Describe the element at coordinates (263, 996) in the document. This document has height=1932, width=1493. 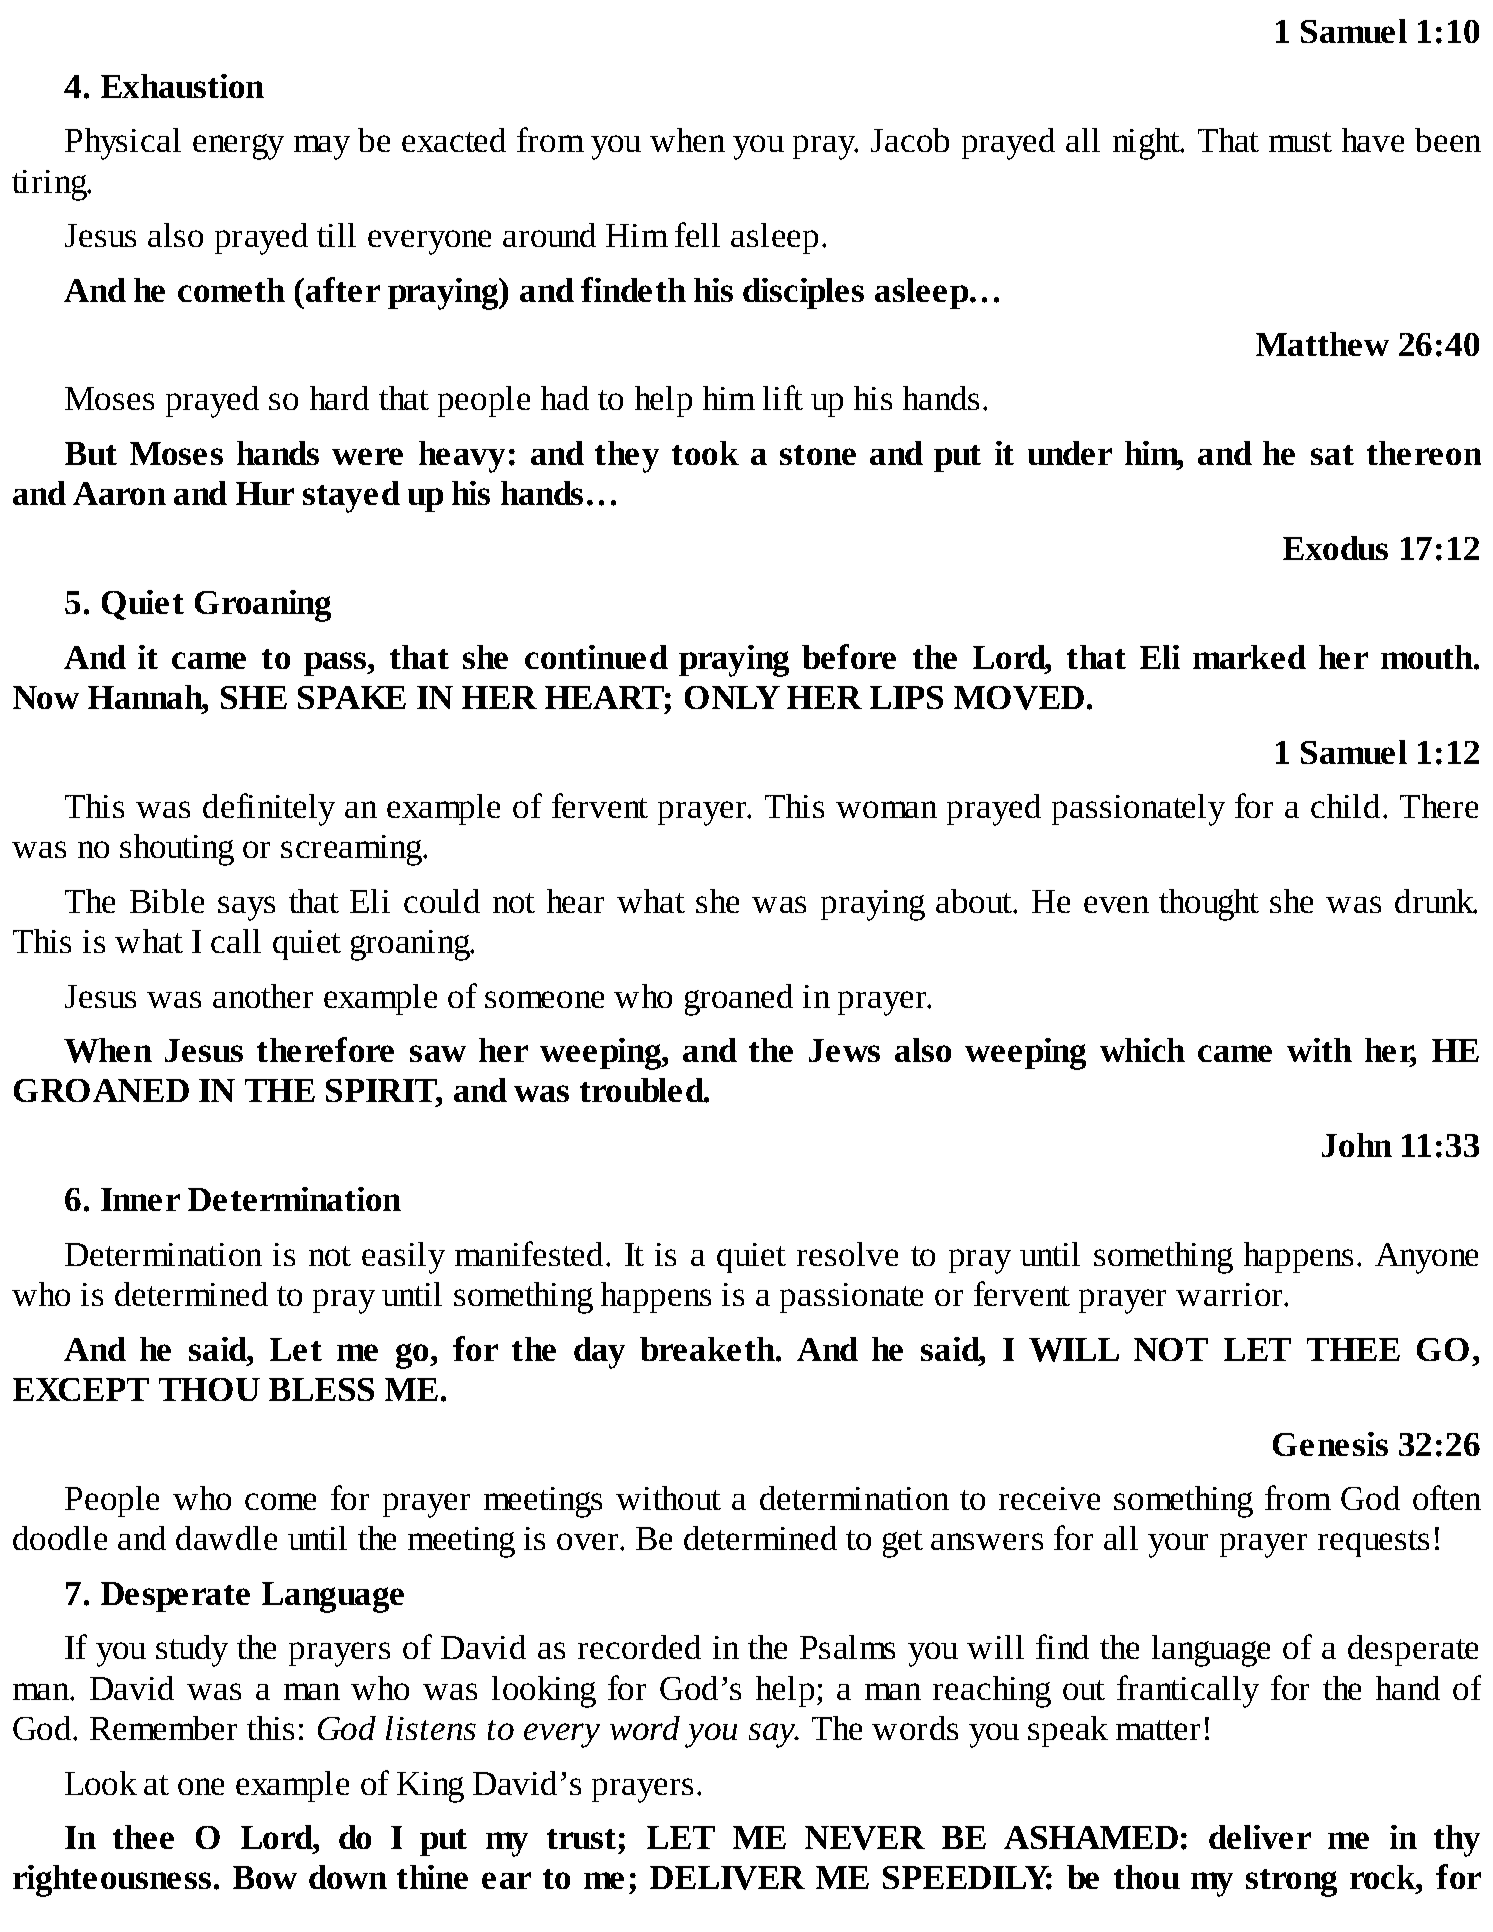
I see `another` at that location.
